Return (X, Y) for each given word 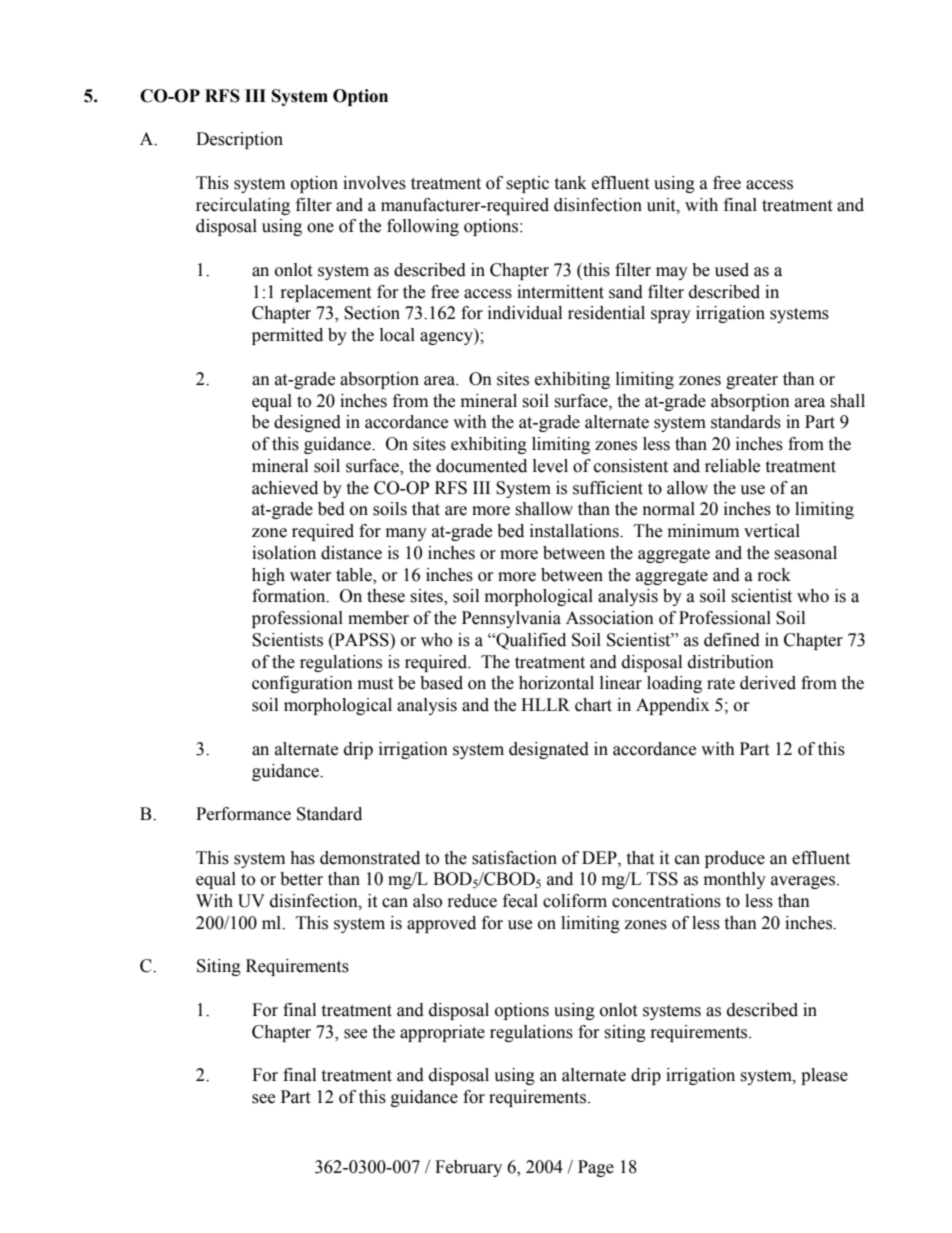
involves (374, 183)
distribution (731, 662)
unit (662, 205)
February (468, 1168)
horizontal (556, 683)
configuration (302, 684)
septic (527, 184)
